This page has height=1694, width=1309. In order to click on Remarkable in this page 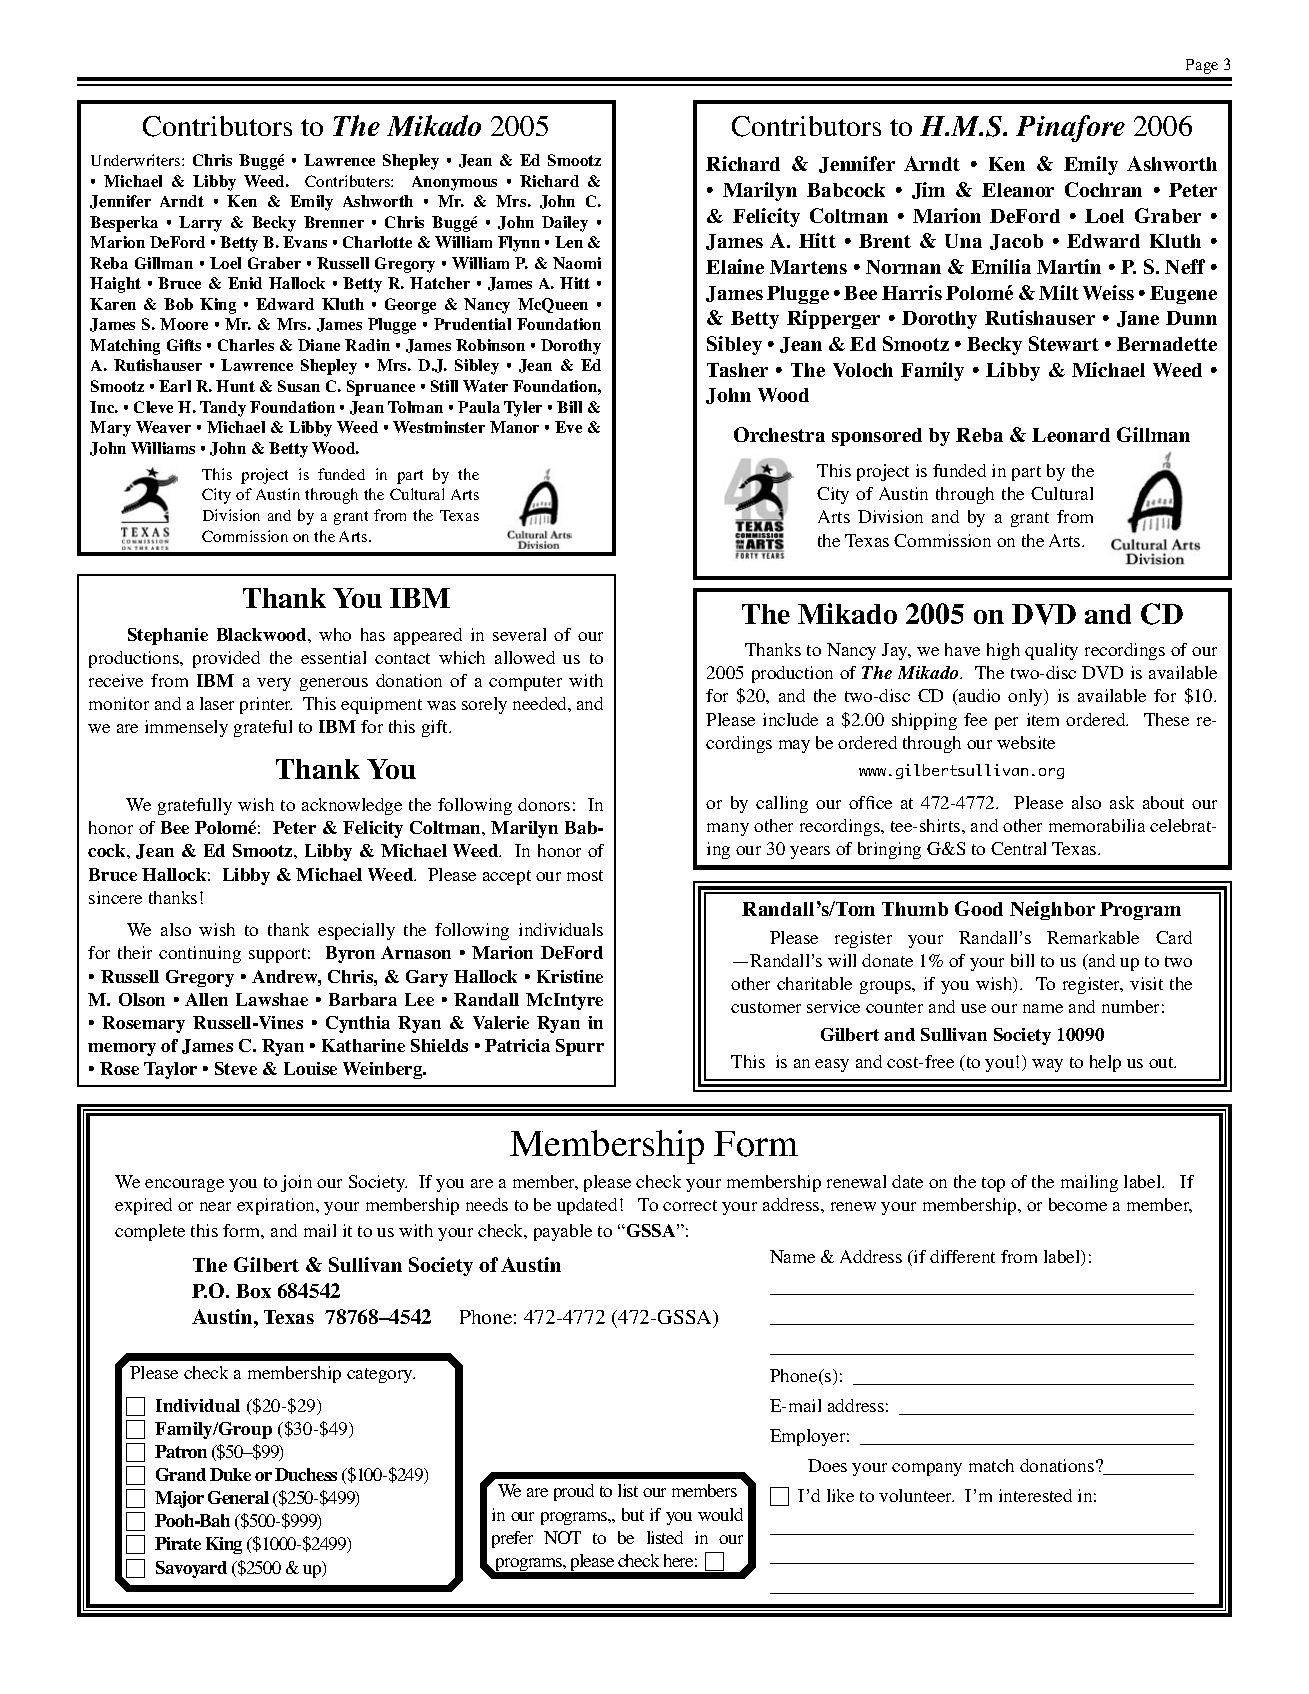, I will do `click(1093, 937)`.
